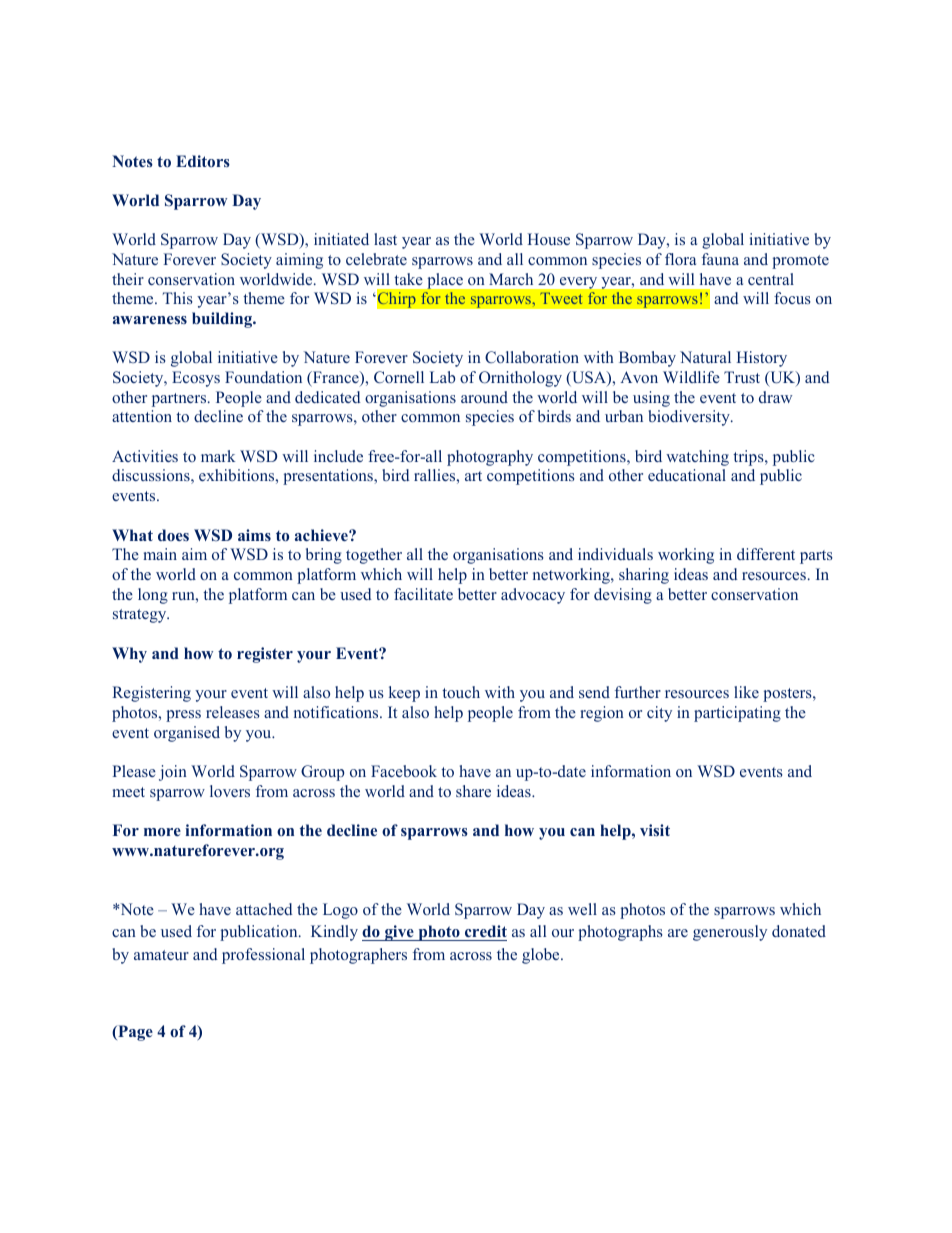  What do you see at coordinates (542, 956) in the document?
I see `globe` at bounding box center [542, 956].
